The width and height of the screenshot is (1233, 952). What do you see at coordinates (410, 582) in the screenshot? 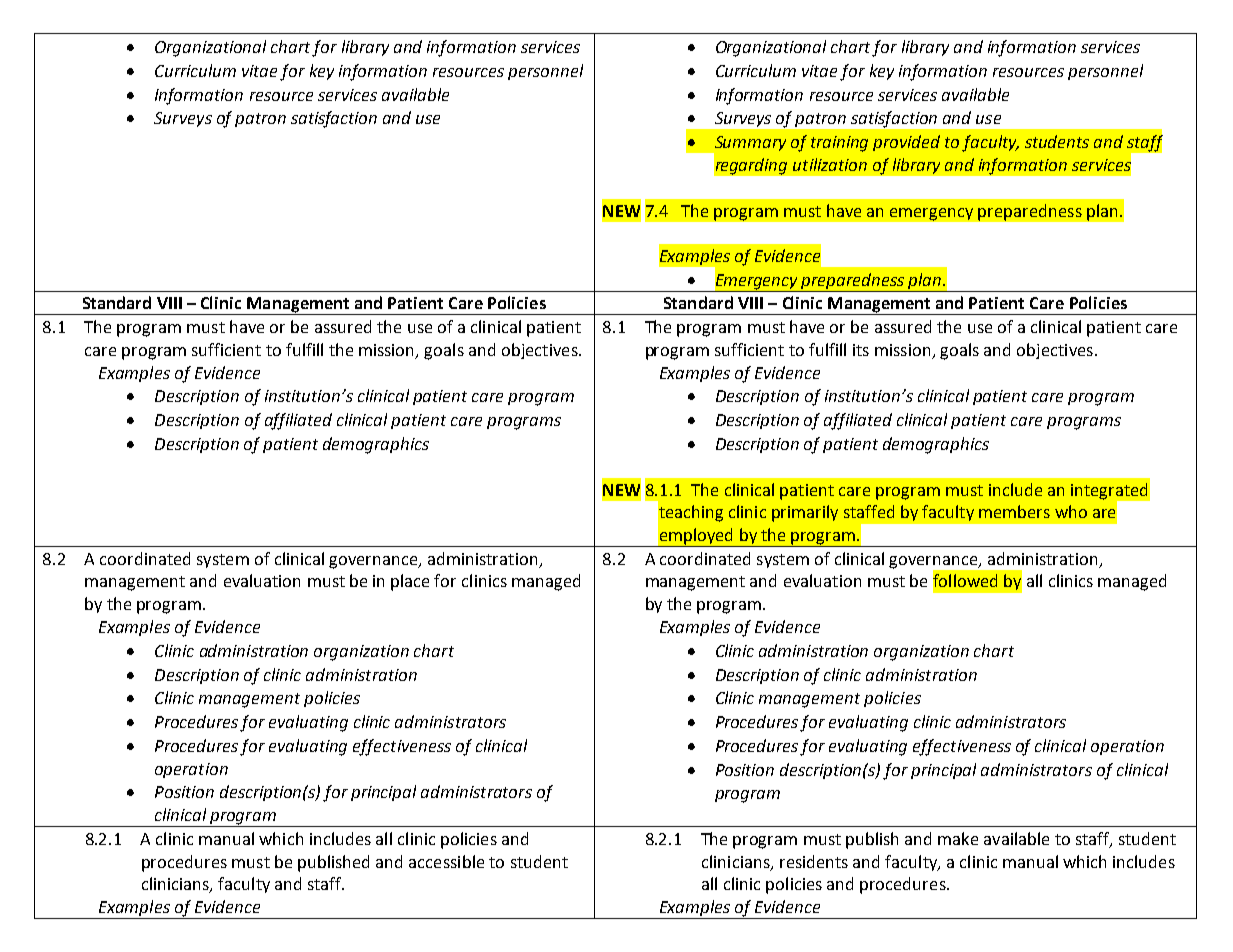
I see `place` at bounding box center [410, 582].
